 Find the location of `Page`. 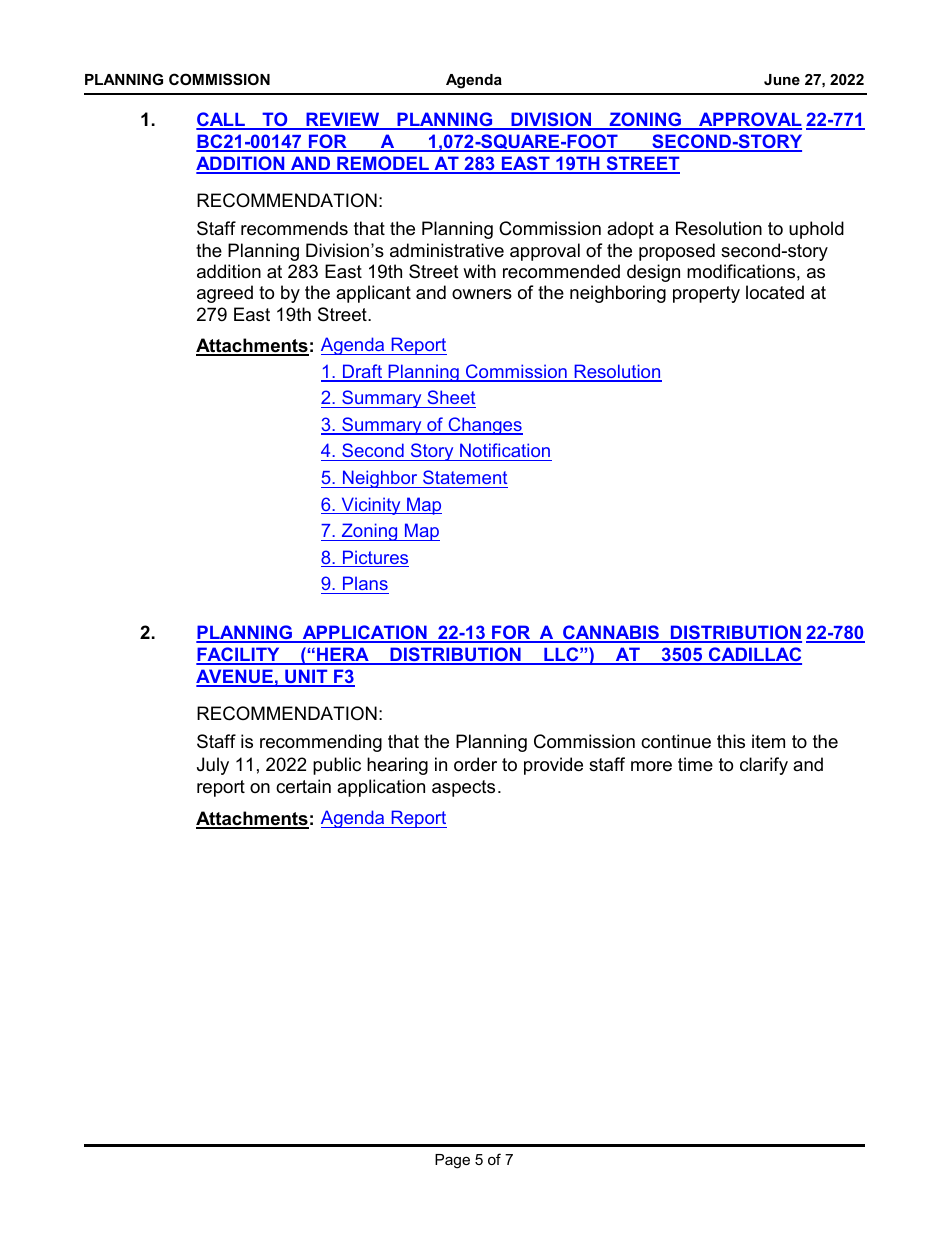

Page is located at coordinates (452, 1161).
